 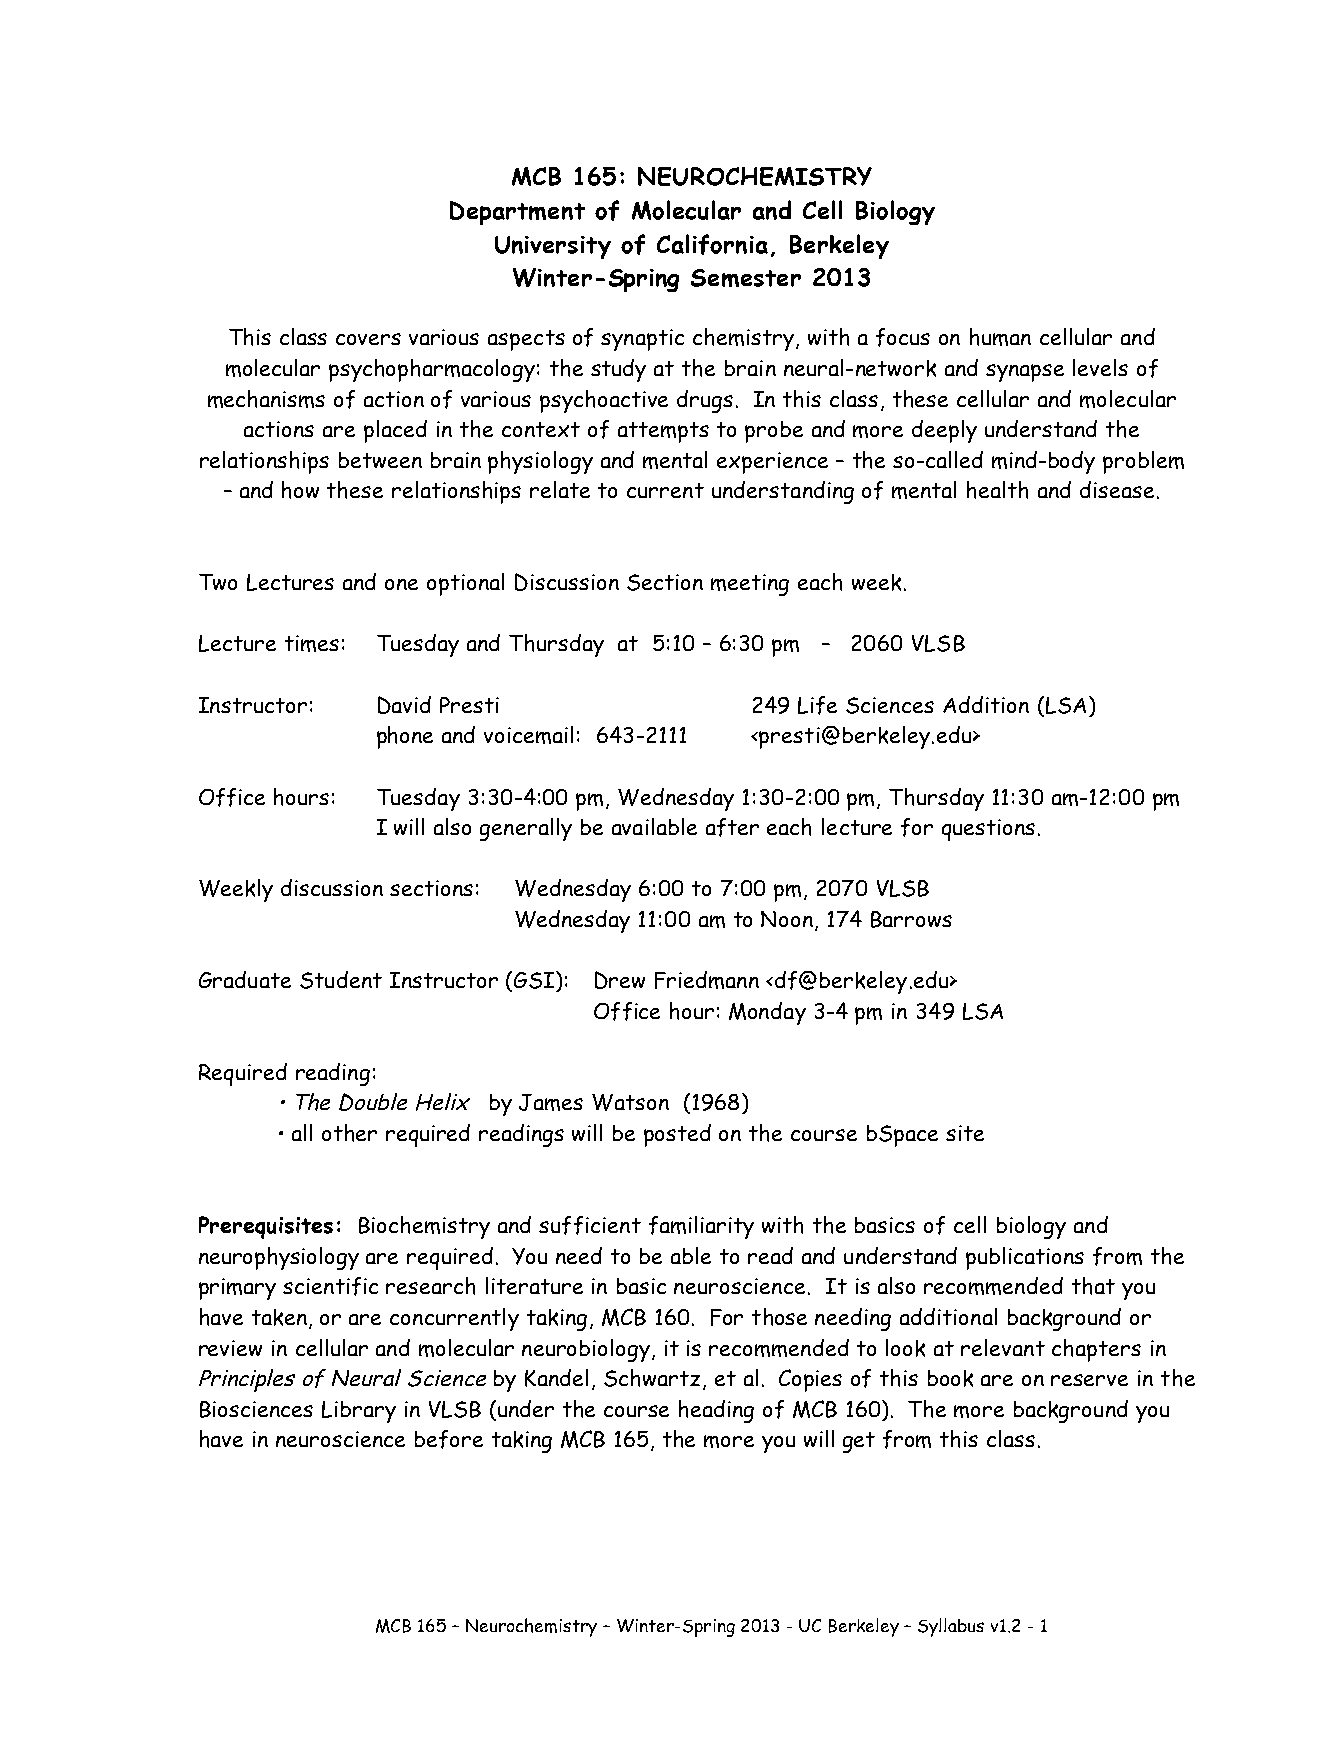 I want to click on other, so click(x=349, y=1133).
